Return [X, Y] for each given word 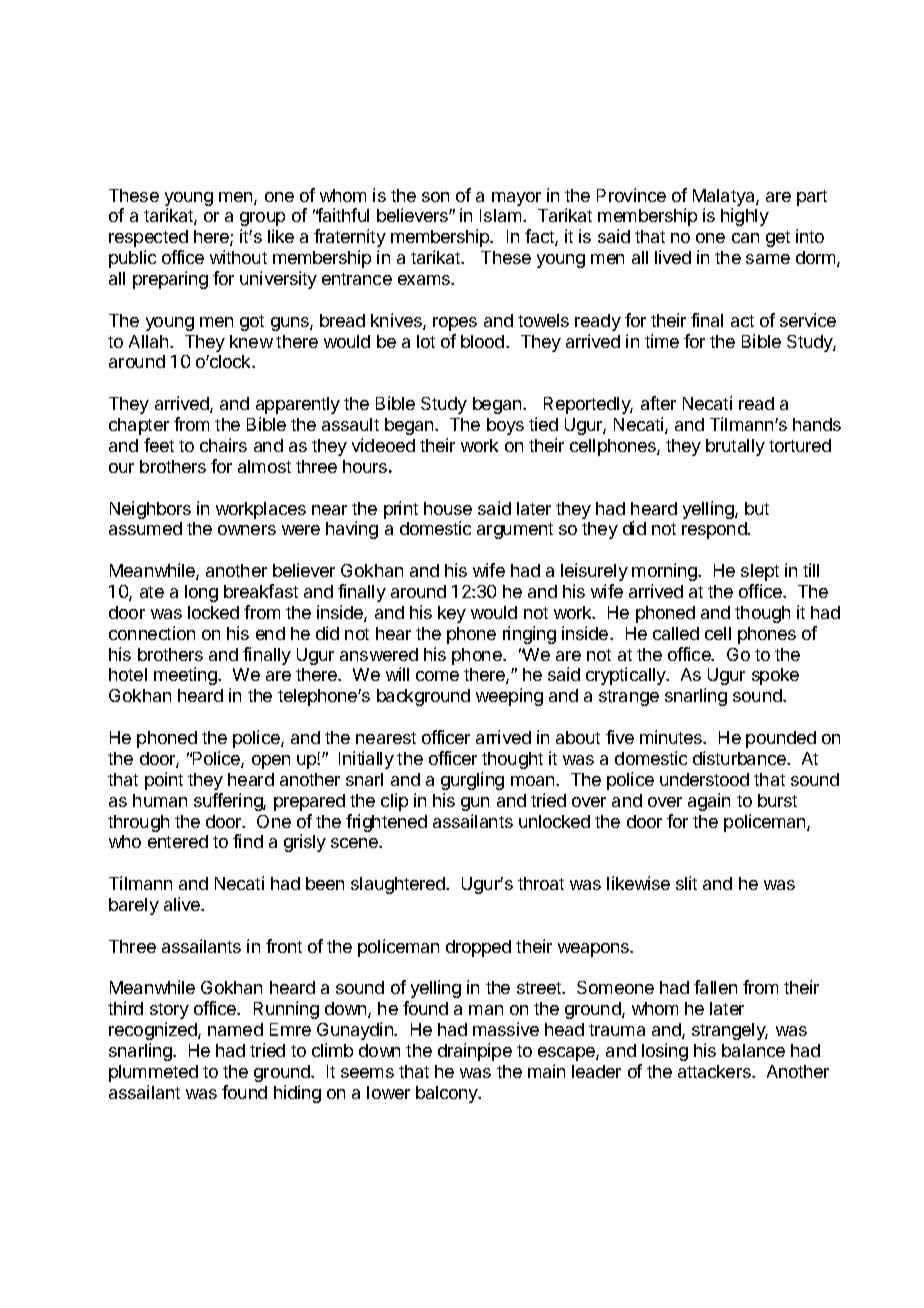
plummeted [153, 1073]
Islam [500, 215]
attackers [715, 1071]
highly [745, 217]
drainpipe [475, 1052]
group [262, 219]
